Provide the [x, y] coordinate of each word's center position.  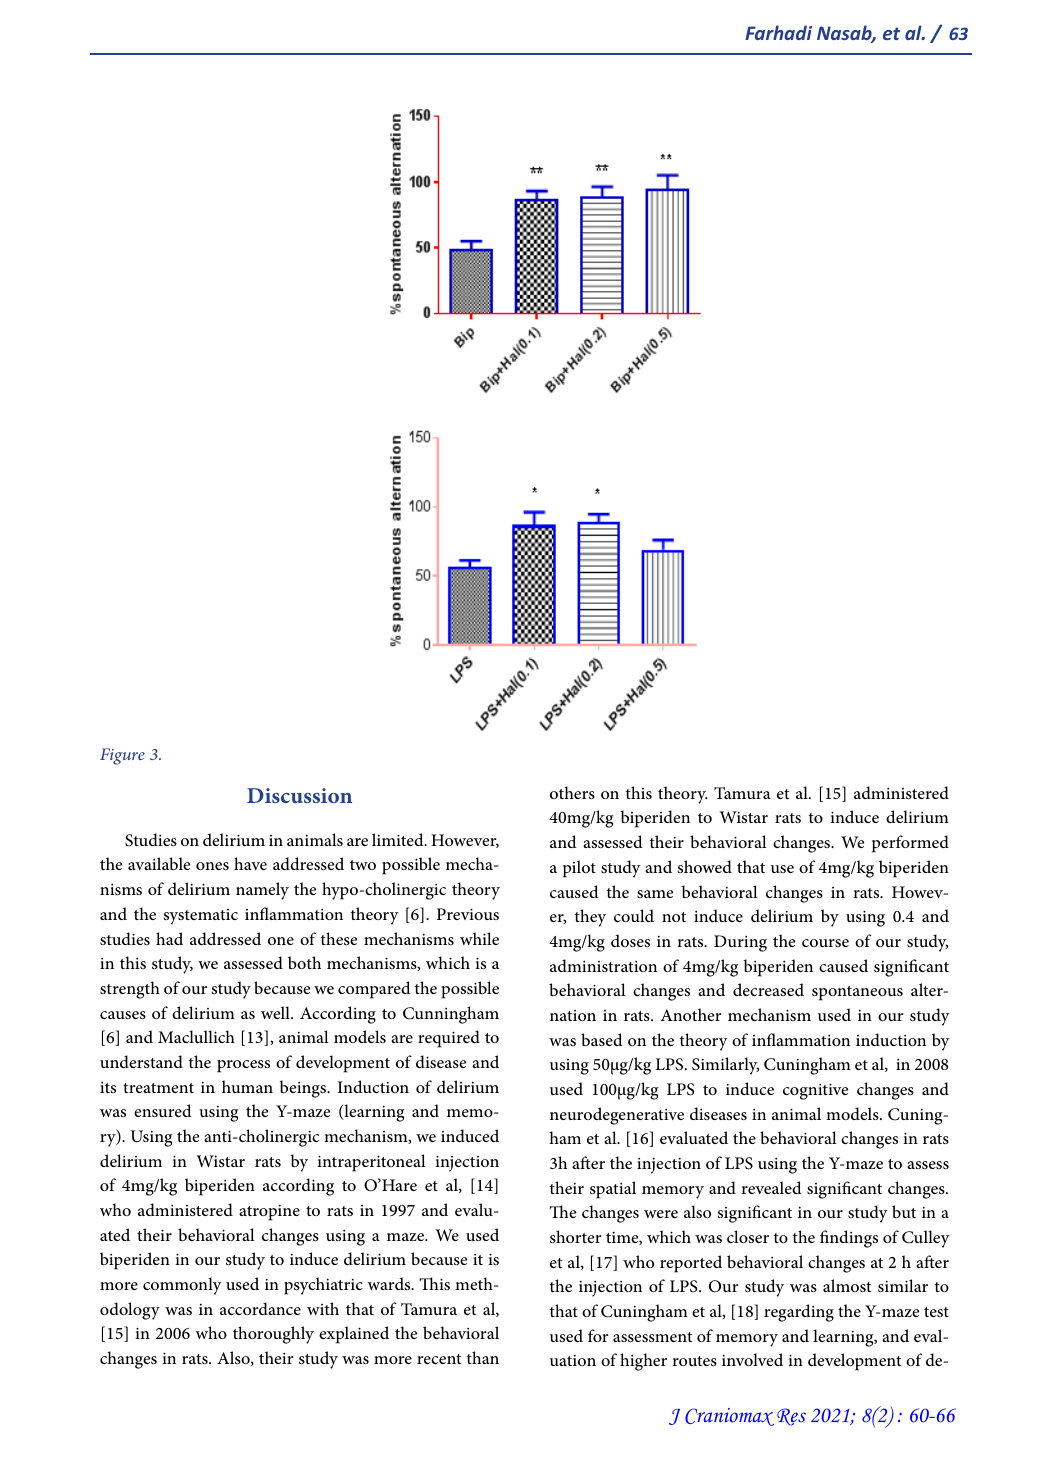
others [572, 792]
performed [910, 844]
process [243, 1066]
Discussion [299, 795]
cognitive [815, 1091]
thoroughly [273, 1335]
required [449, 1039]
